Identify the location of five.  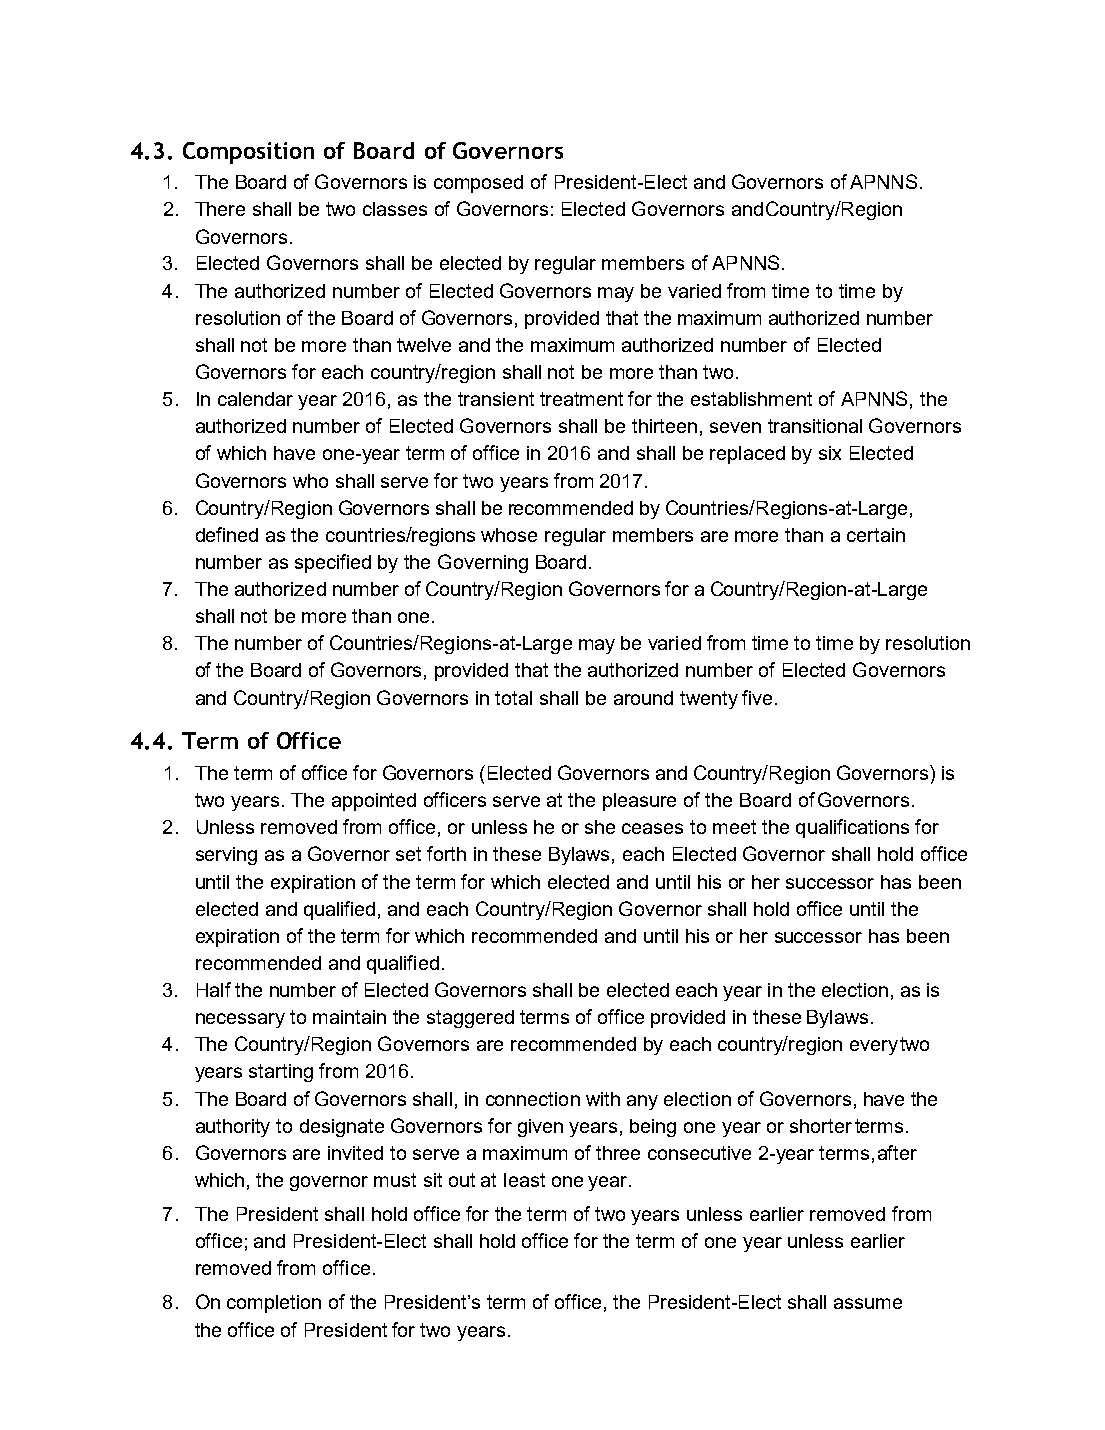
(757, 697).
